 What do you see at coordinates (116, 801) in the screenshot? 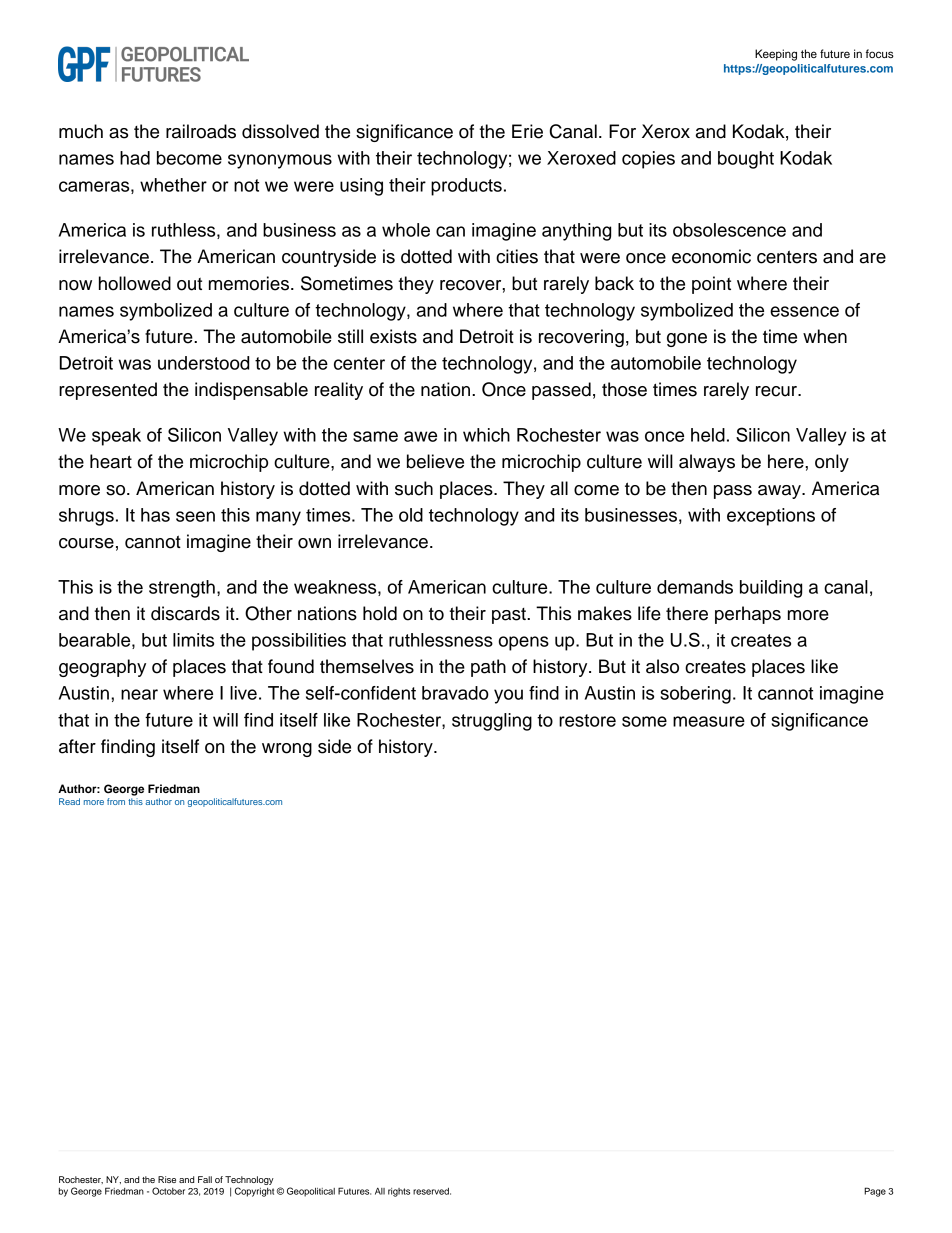
I see `from` at bounding box center [116, 801].
